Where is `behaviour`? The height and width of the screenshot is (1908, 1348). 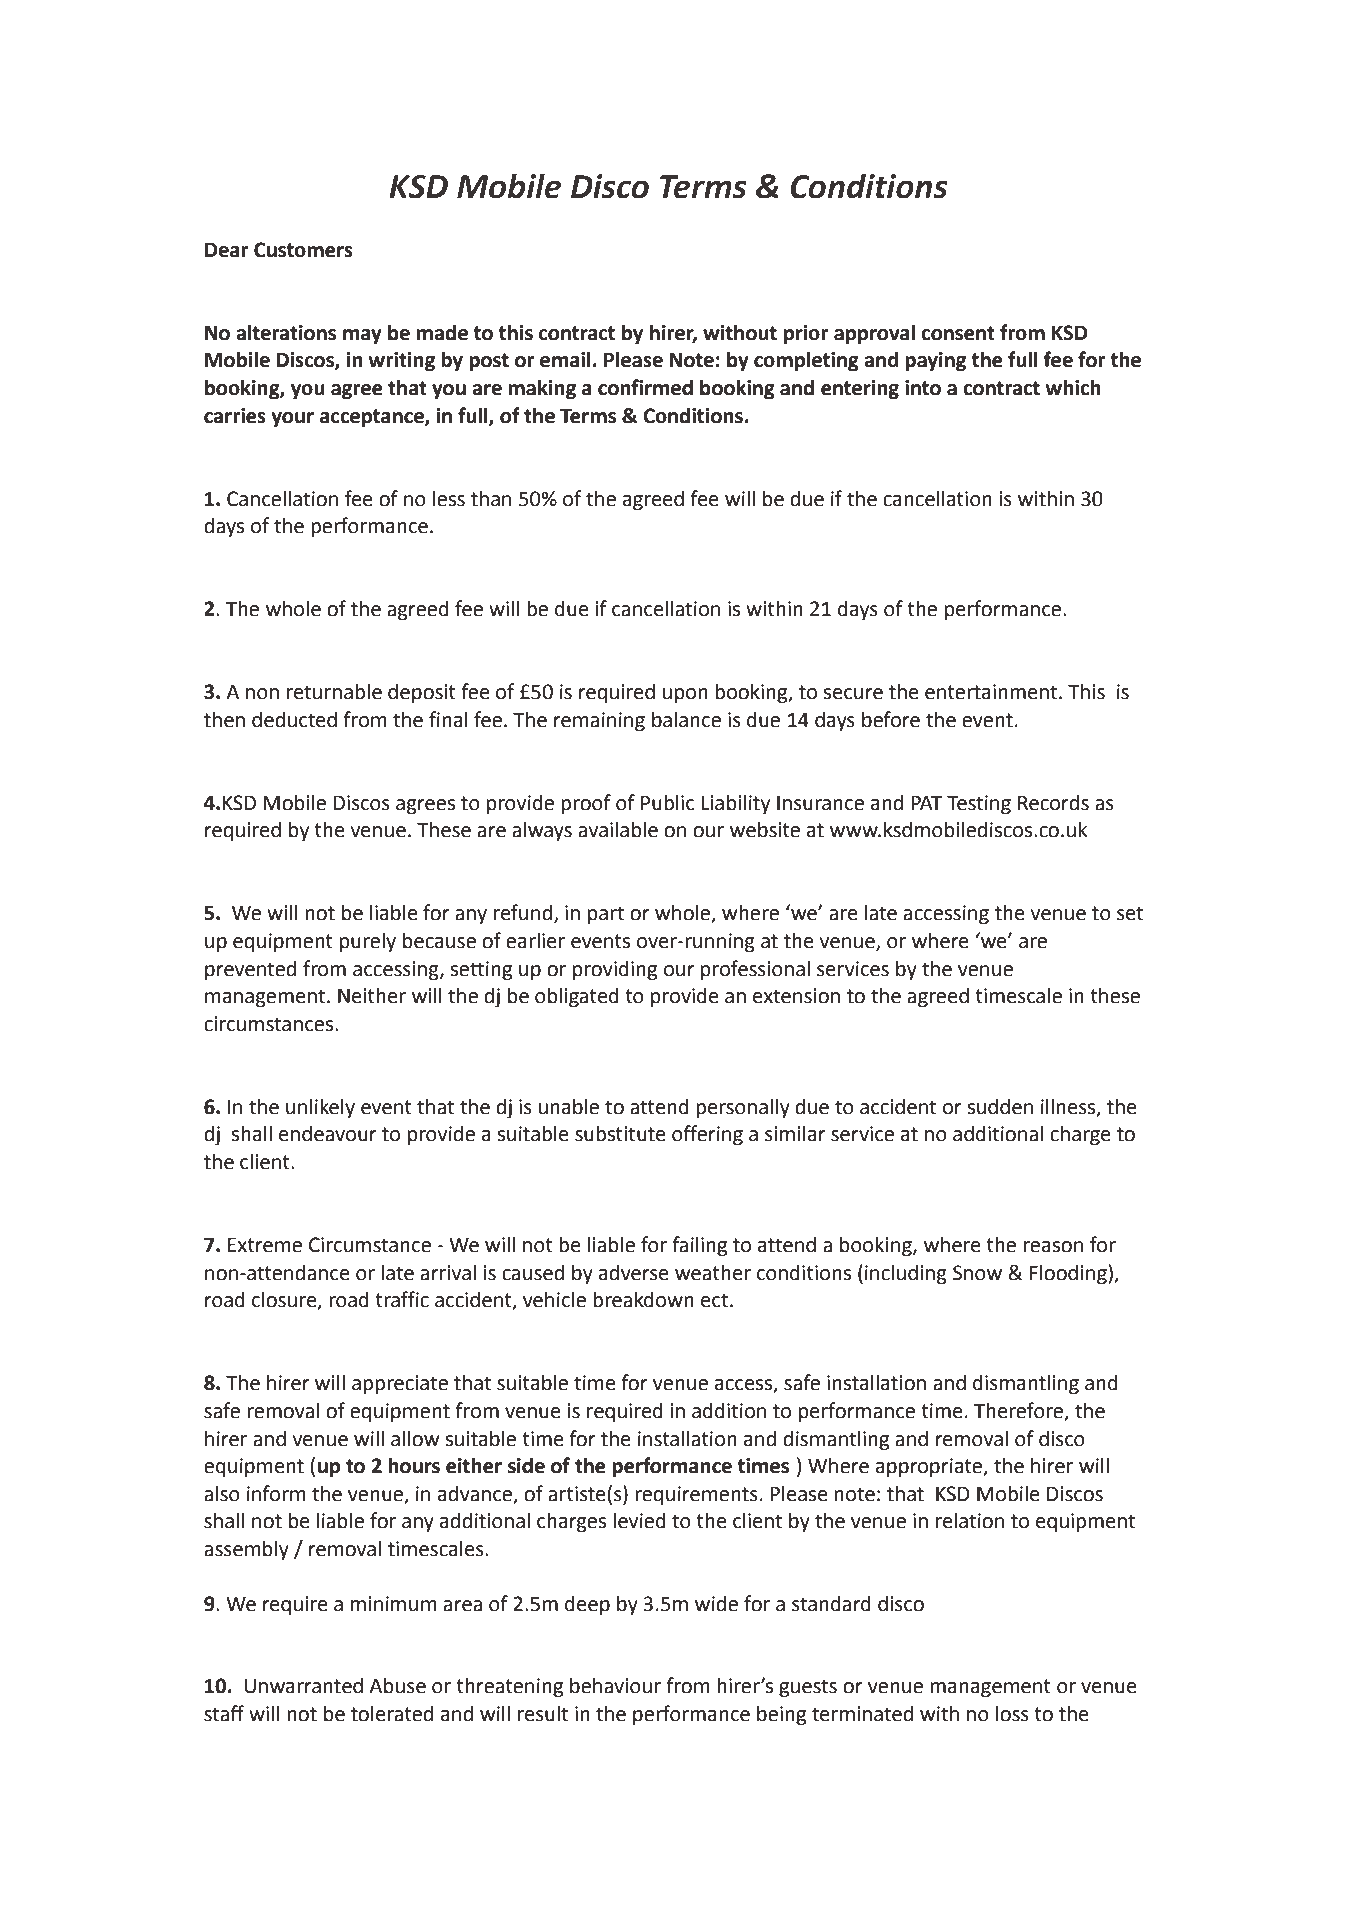
behaviour is located at coordinates (615, 1685).
